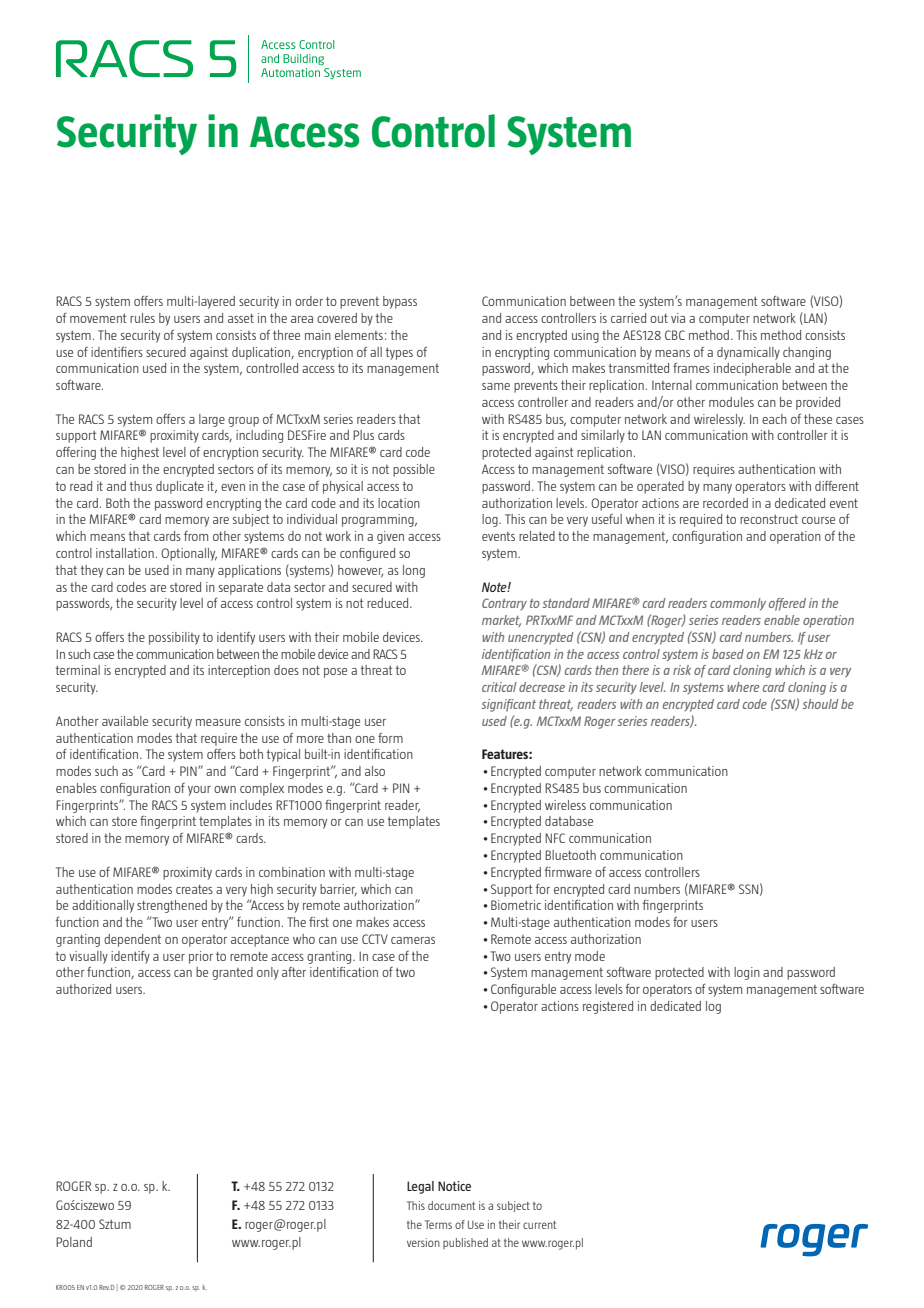 The height and width of the image is (1308, 924). I want to click on document, so click(451, 1205).
